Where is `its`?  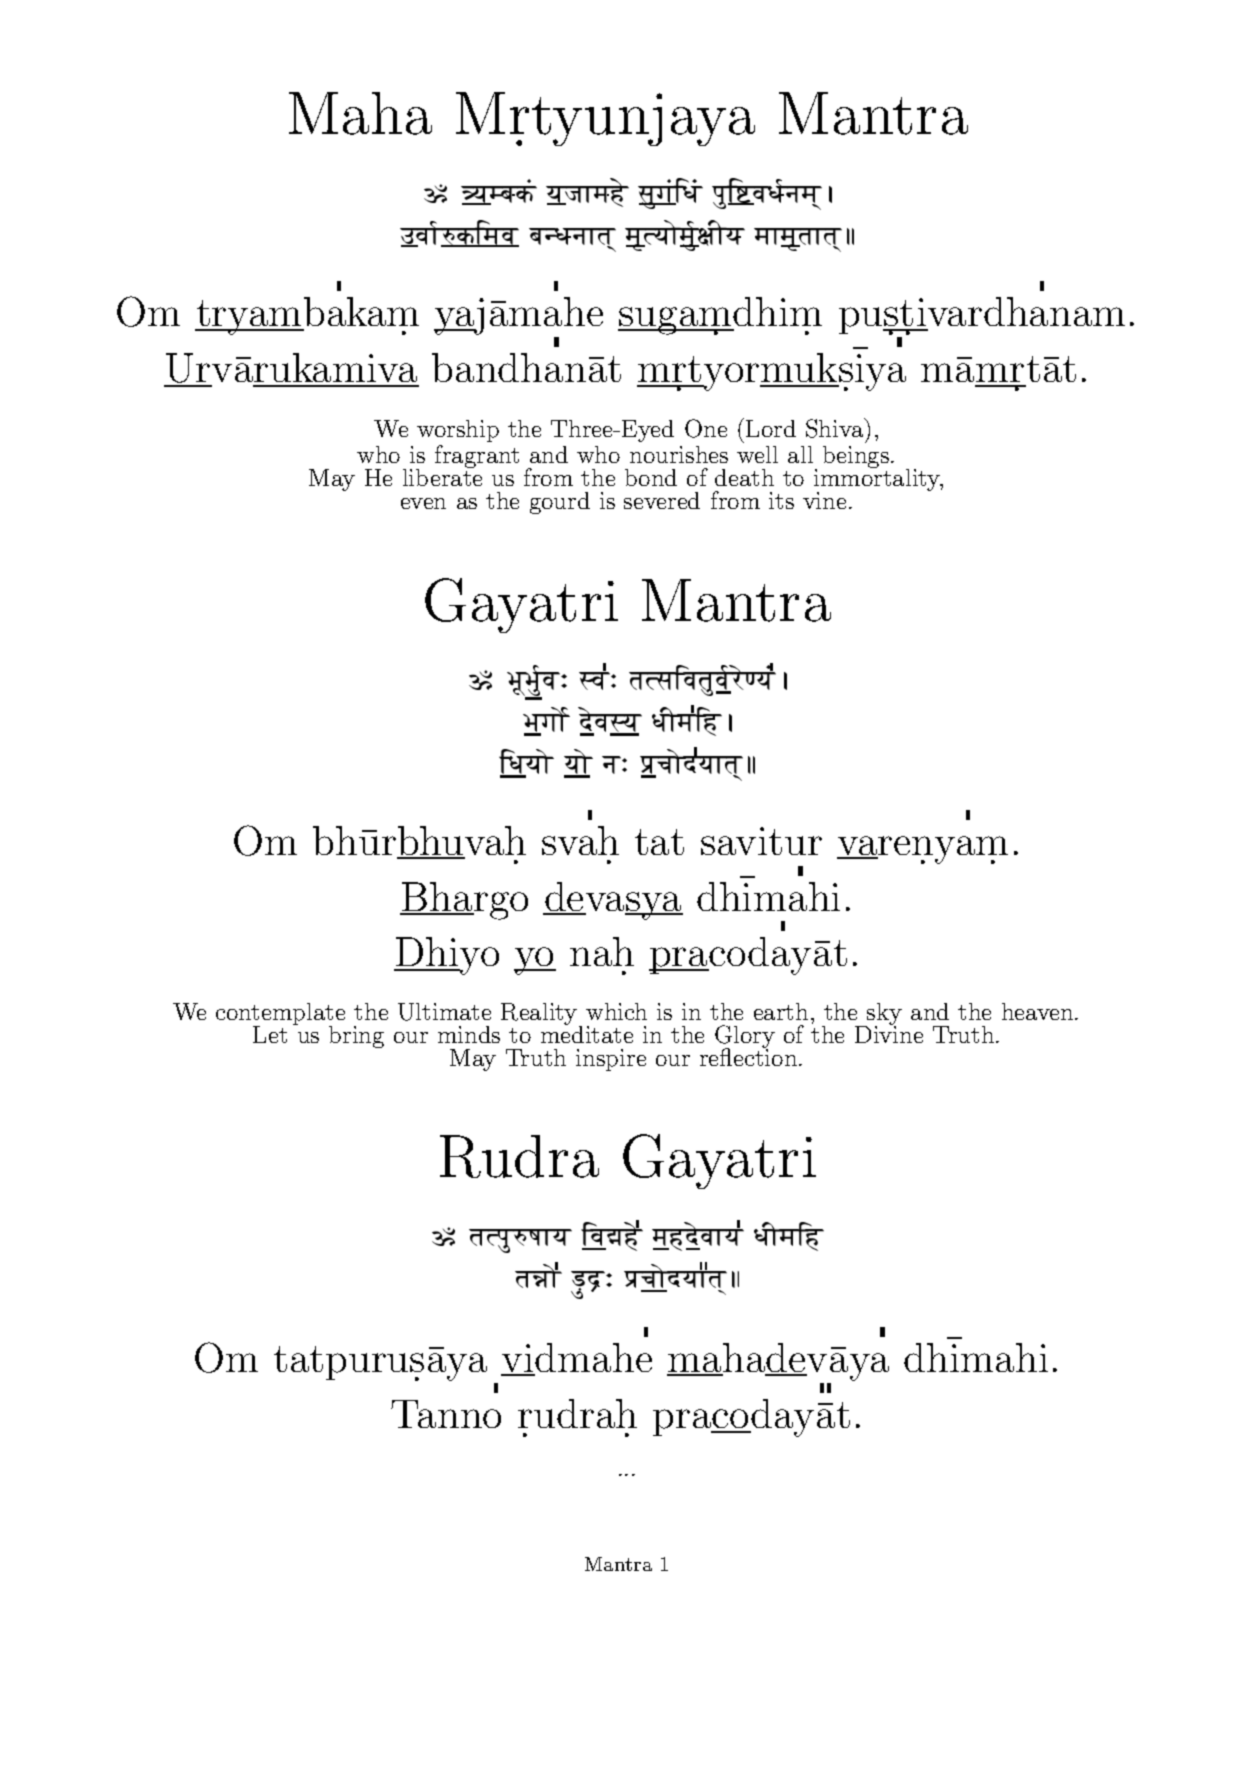 its is located at coordinates (781, 500).
